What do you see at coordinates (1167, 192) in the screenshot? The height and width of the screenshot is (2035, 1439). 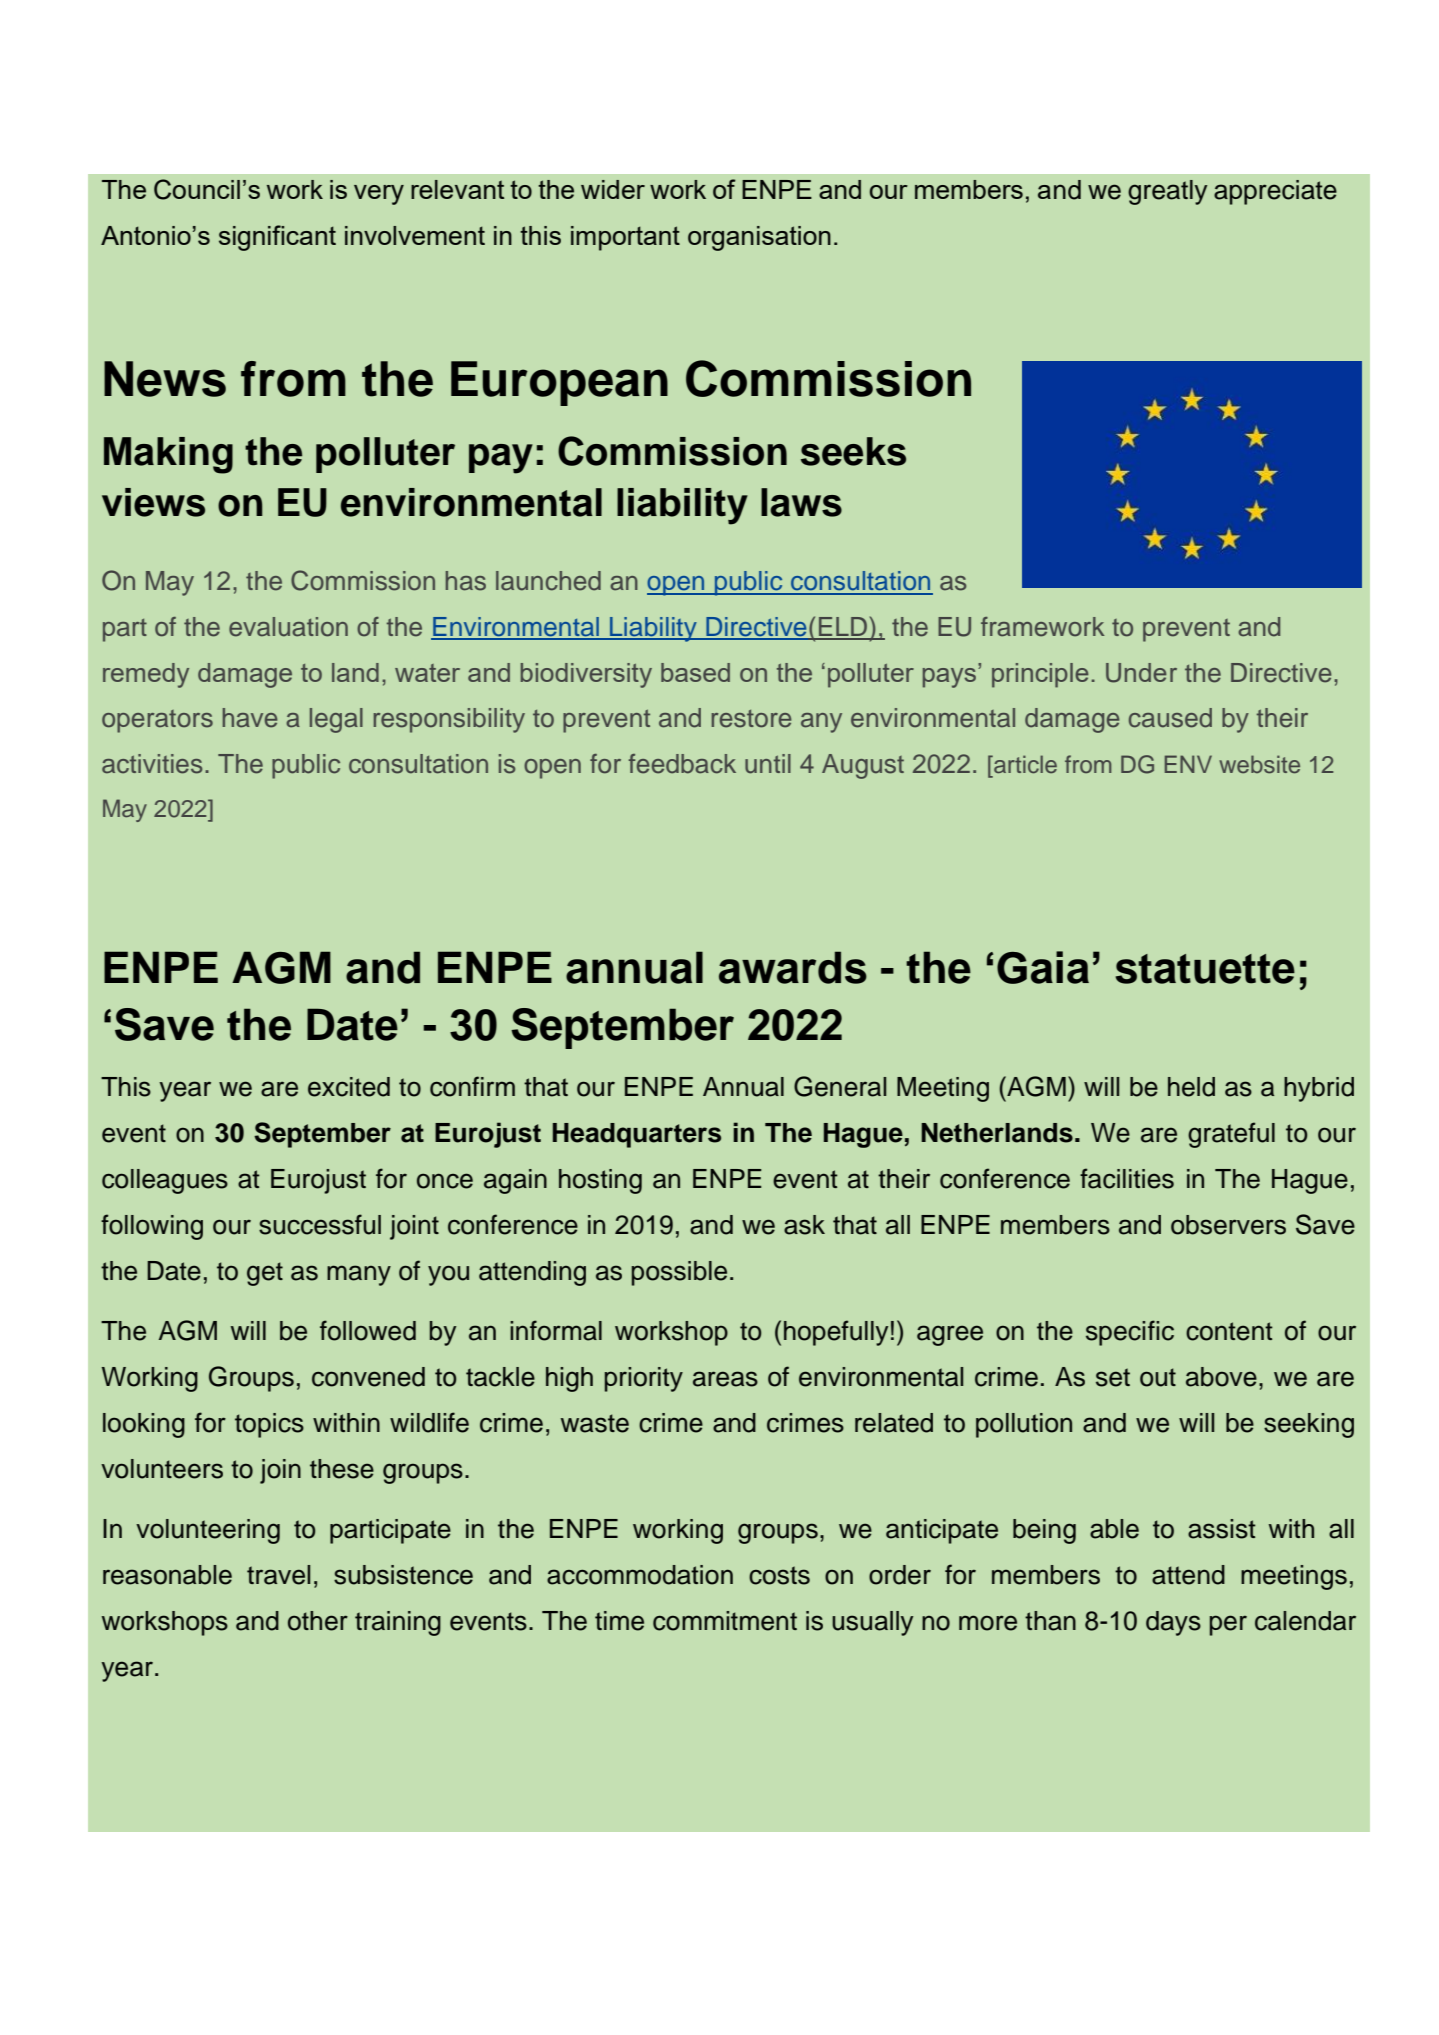 I see `greatly` at bounding box center [1167, 192].
